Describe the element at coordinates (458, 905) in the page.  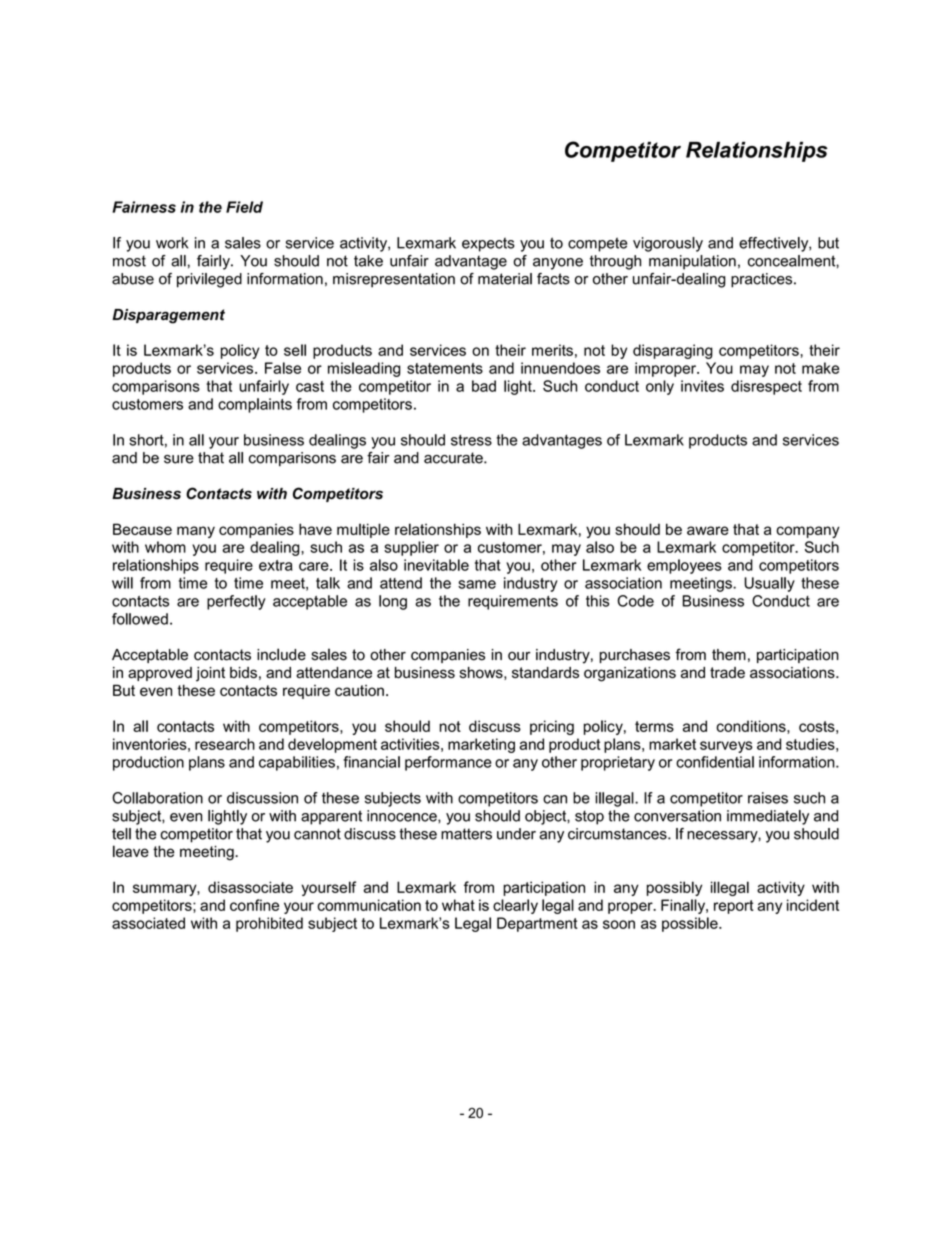
I see `what` at that location.
